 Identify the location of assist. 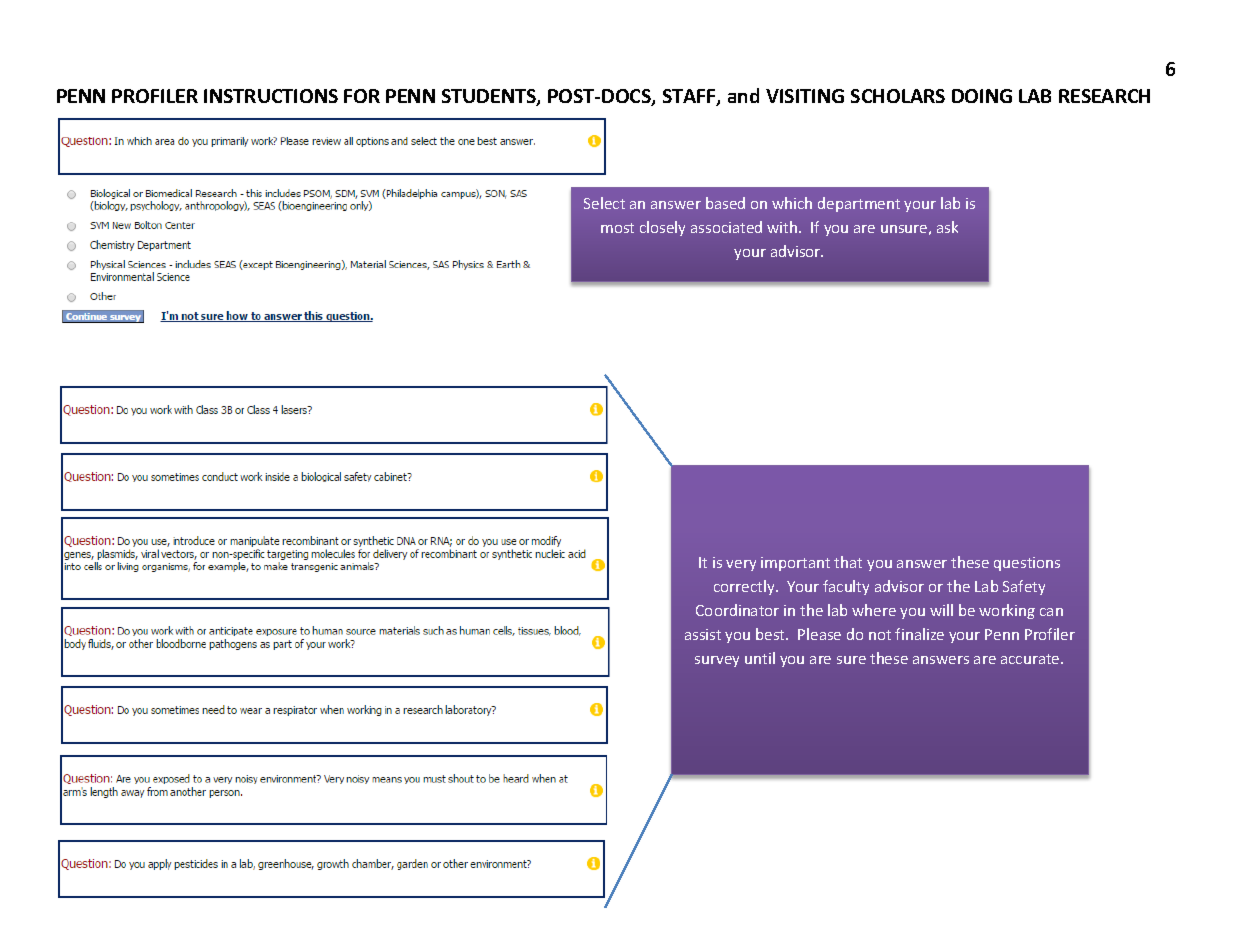
(703, 634).
